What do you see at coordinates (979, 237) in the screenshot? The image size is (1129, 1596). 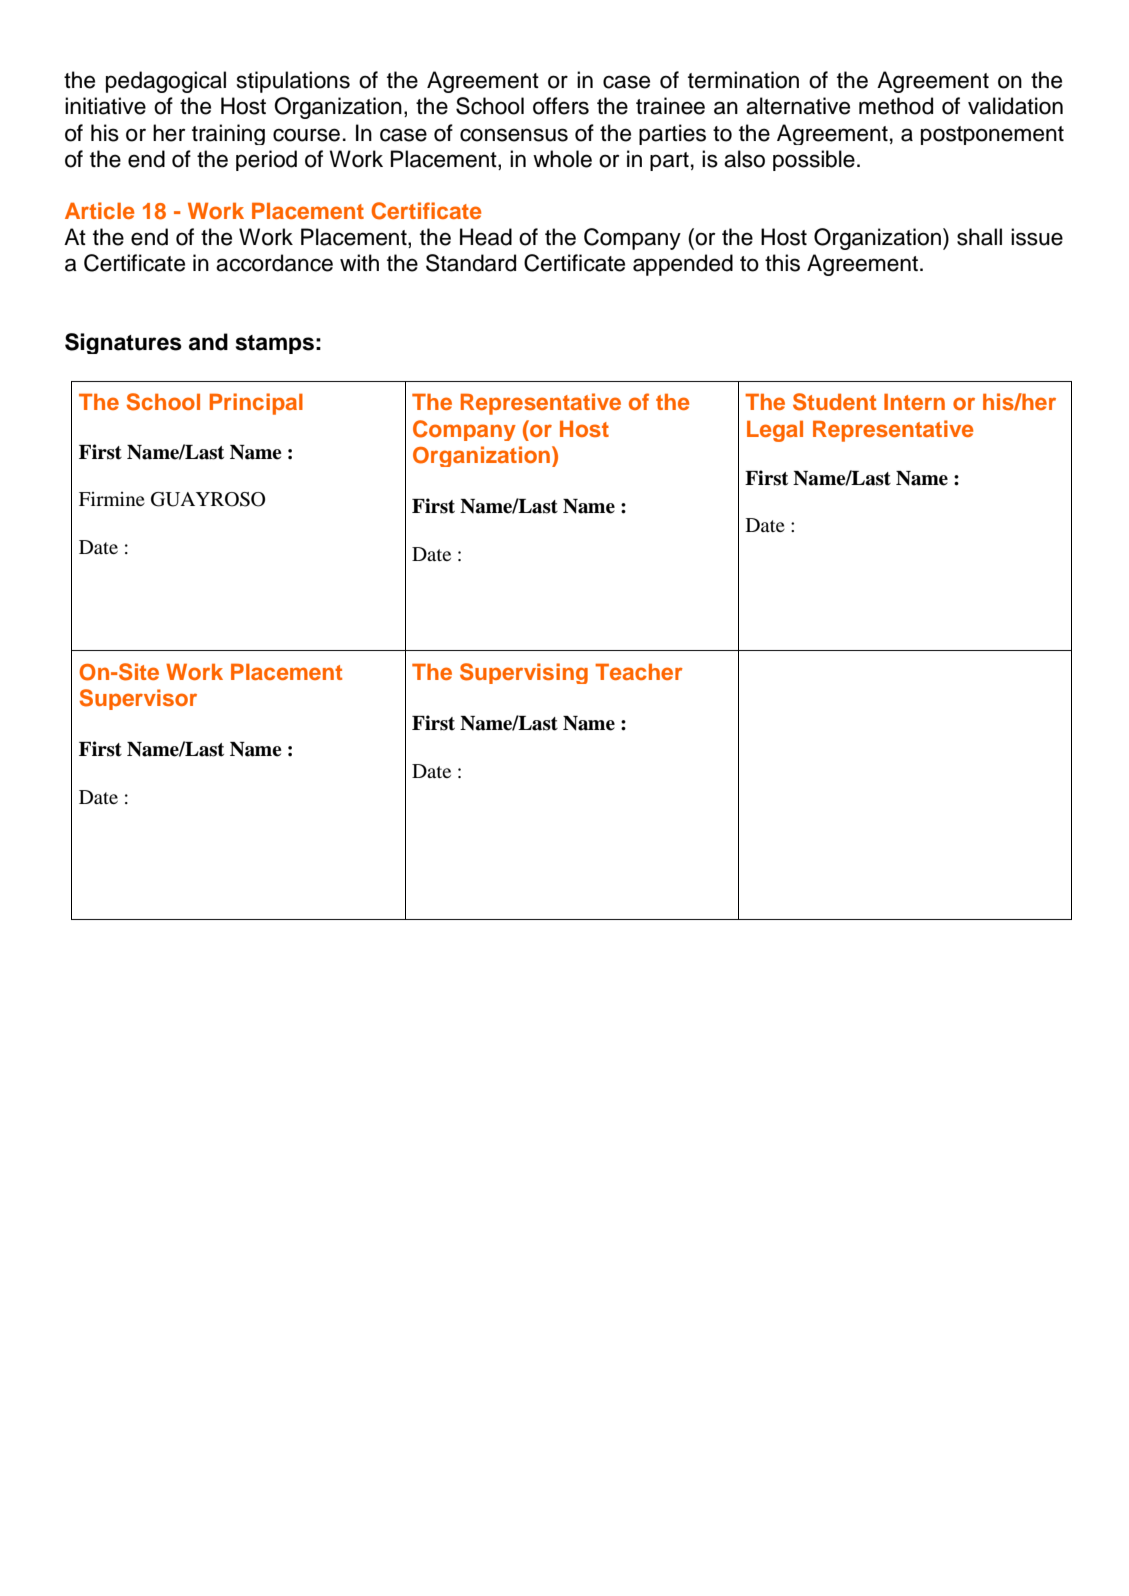 I see `shall` at bounding box center [979, 237].
